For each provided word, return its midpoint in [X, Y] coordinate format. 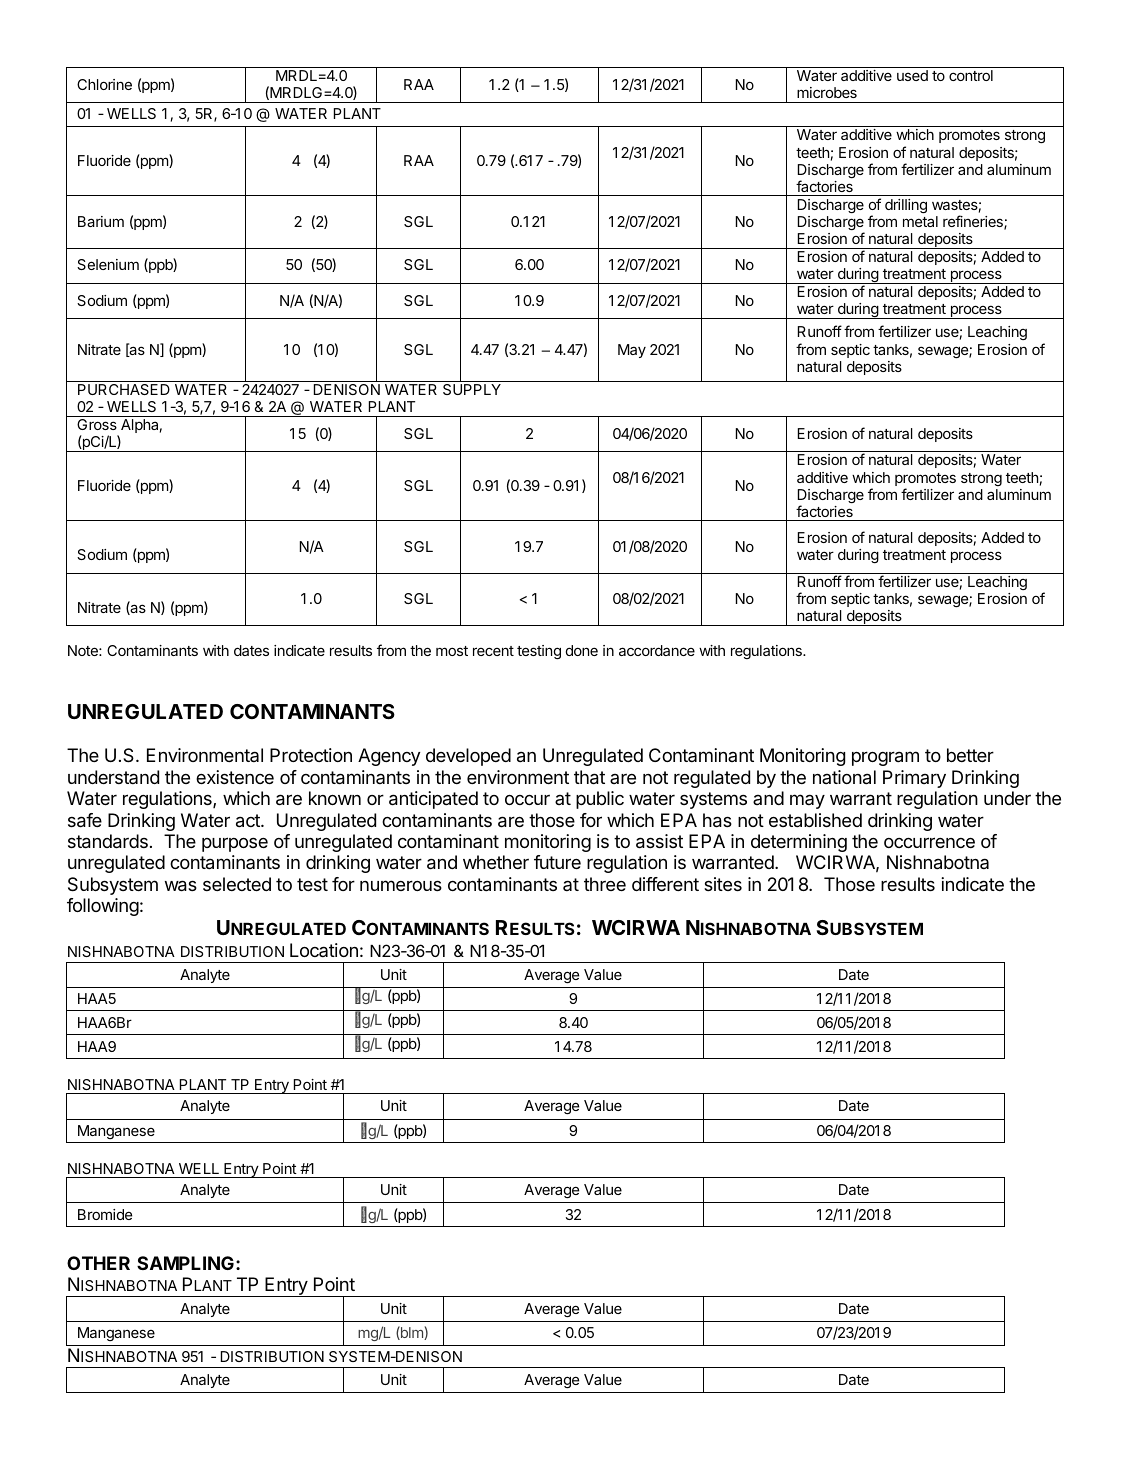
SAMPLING [185, 1263]
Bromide [105, 1214]
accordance [657, 650]
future [557, 862]
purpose [235, 844]
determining [799, 843]
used [912, 75]
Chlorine [104, 84]
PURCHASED [124, 389]
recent [493, 651]
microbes [827, 92]
